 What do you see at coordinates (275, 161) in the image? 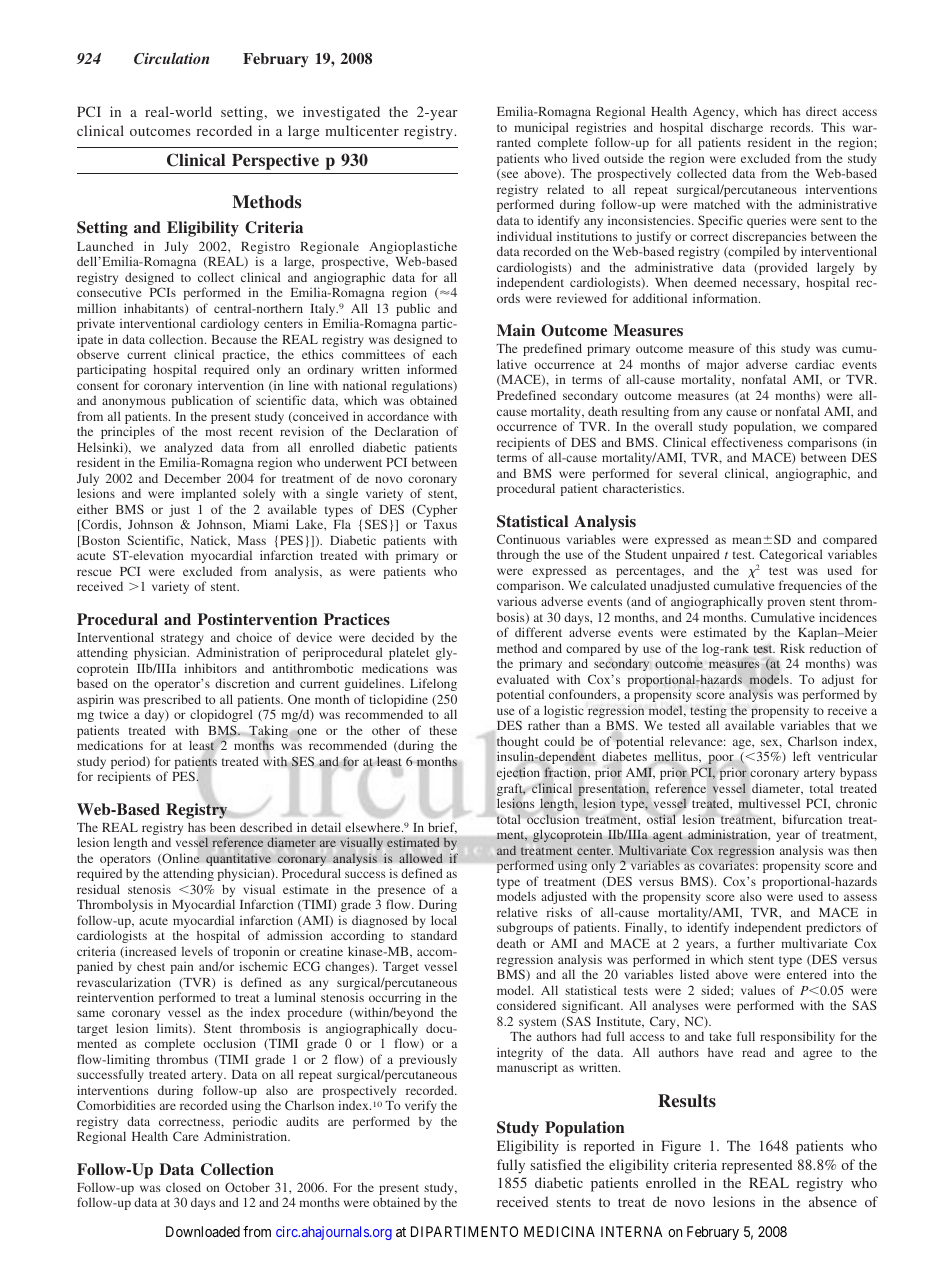
I see `Perspective` at bounding box center [275, 161].
